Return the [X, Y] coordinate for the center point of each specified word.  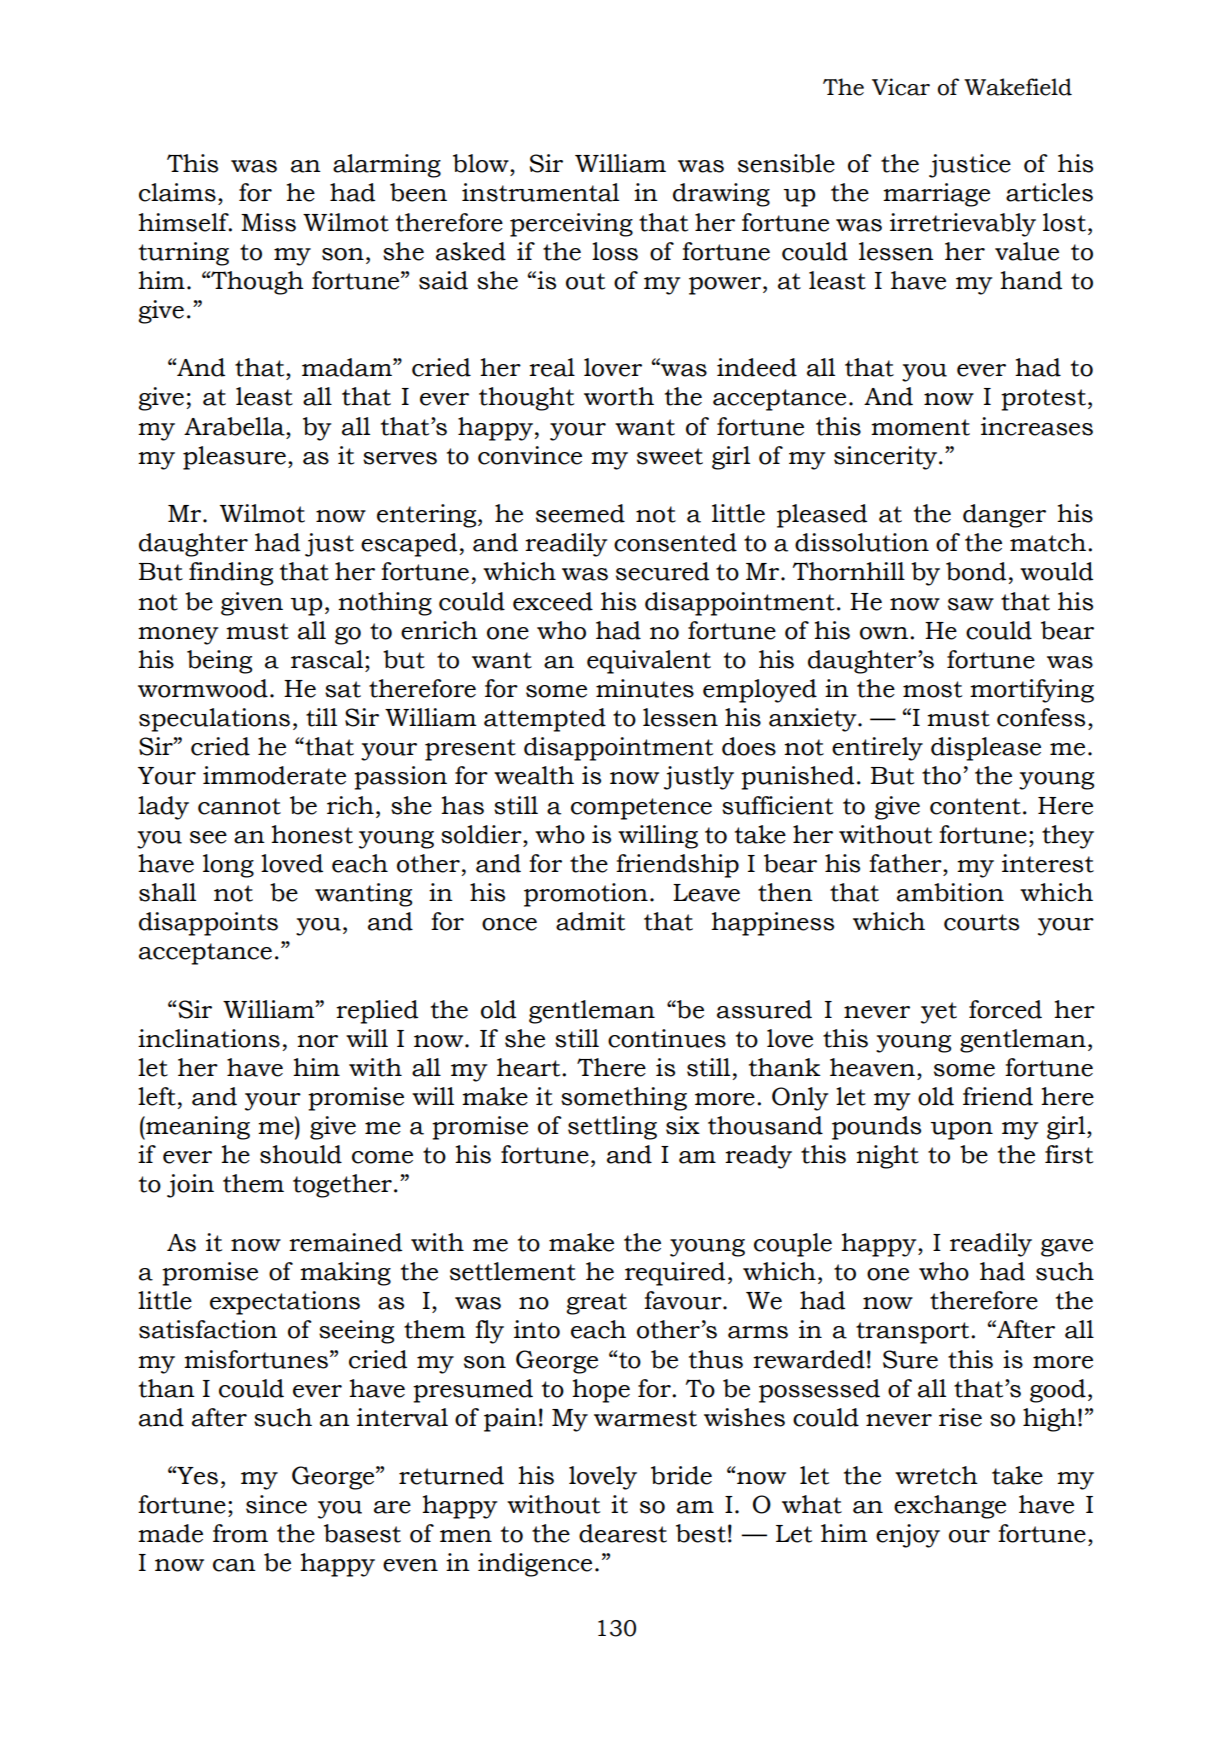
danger [1004, 516]
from [240, 1533]
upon [961, 1131]
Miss [268, 222]
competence [641, 809]
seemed [580, 513]
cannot [239, 806]
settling [612, 1128]
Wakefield [1018, 87]
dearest [623, 1533]
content [975, 806]
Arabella [235, 426]
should [301, 1154]
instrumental [540, 192]
